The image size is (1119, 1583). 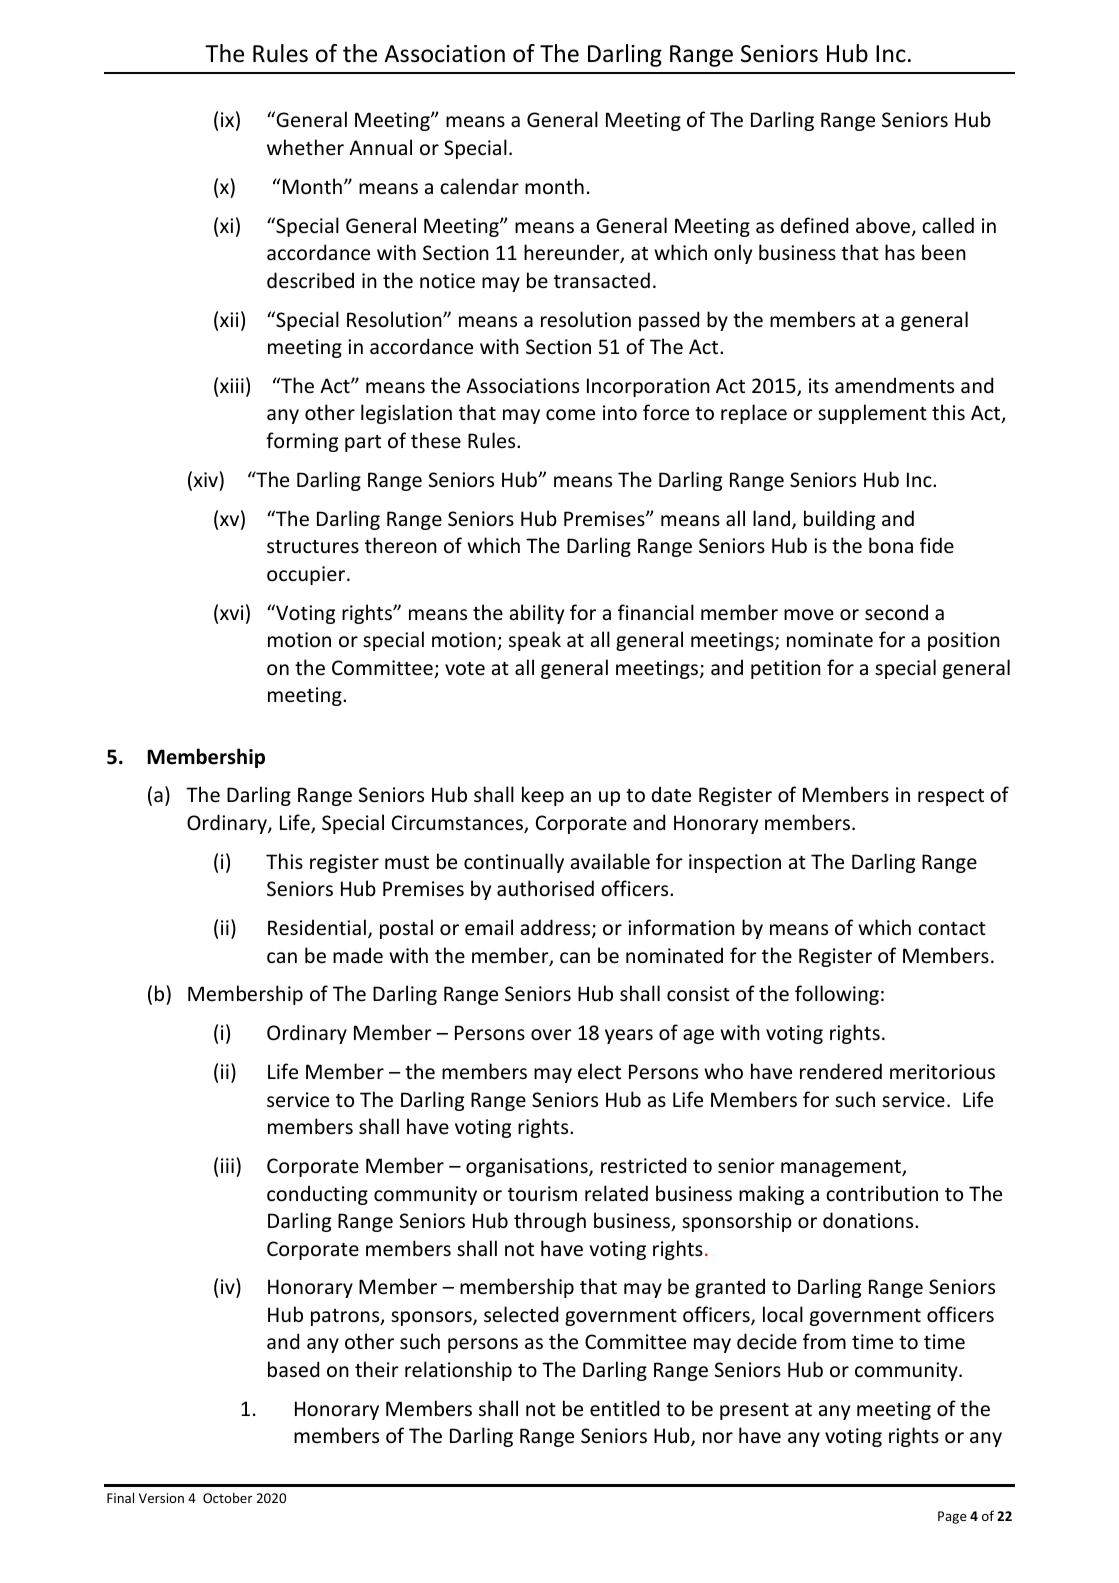 I want to click on Page, so click(x=952, y=1517).
